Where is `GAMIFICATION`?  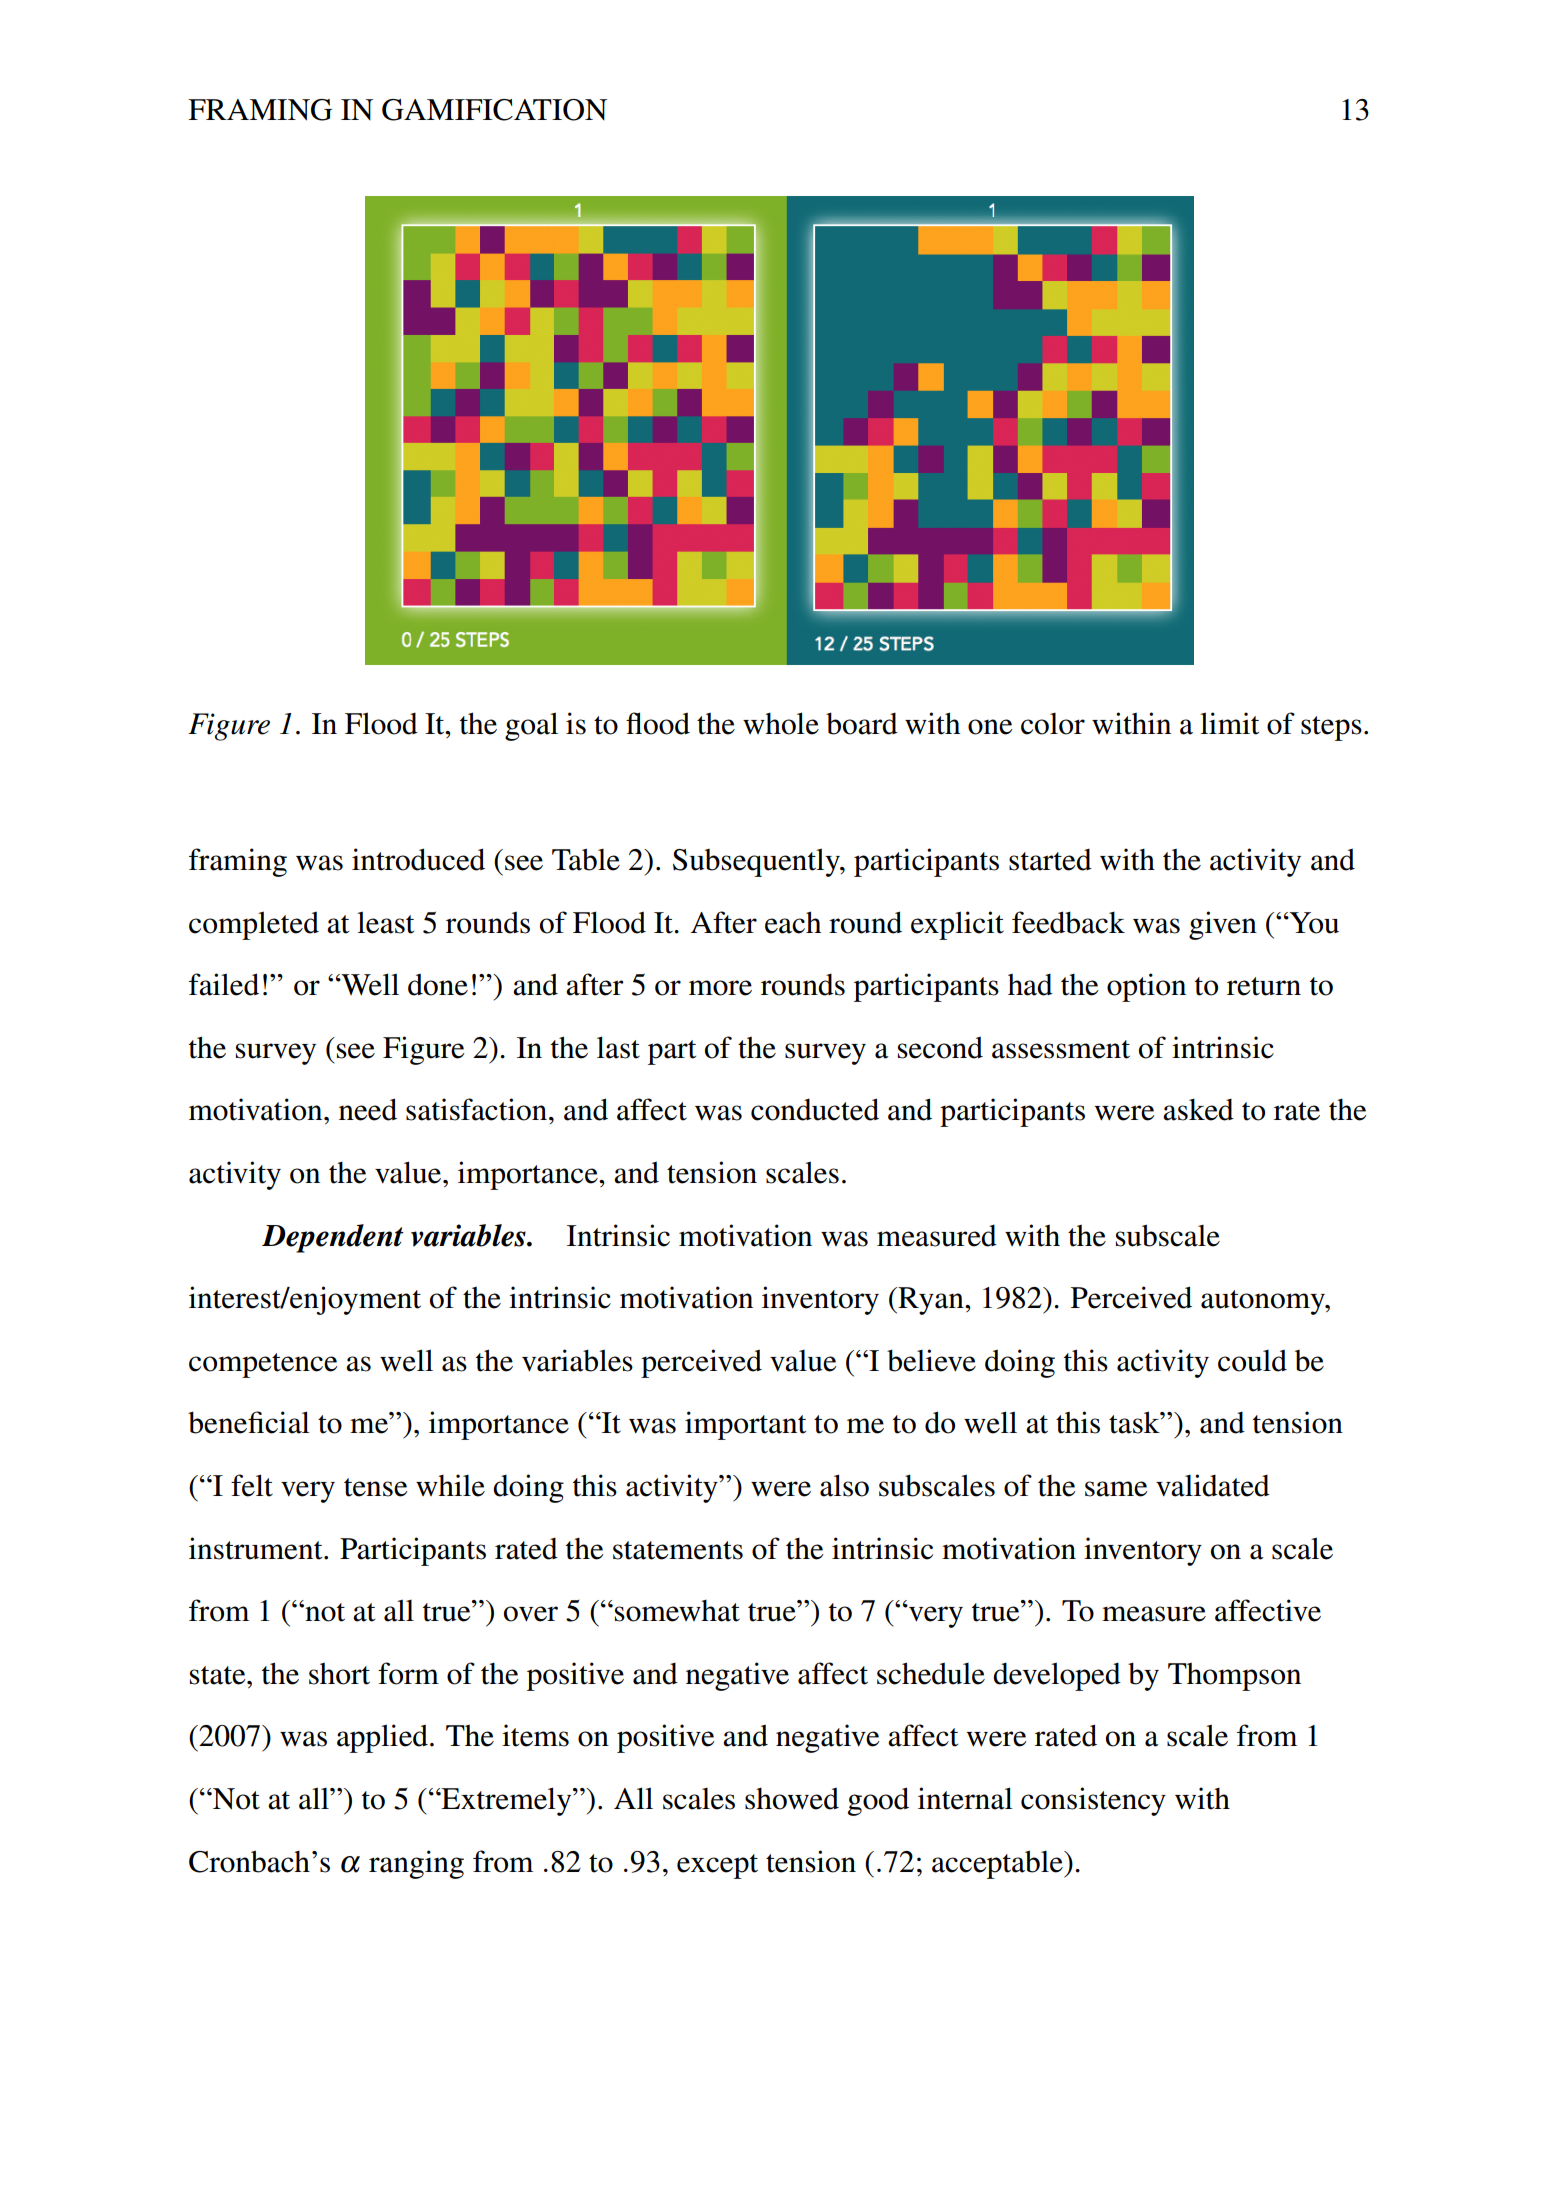
GAMIFICATION is located at coordinates (494, 110).
